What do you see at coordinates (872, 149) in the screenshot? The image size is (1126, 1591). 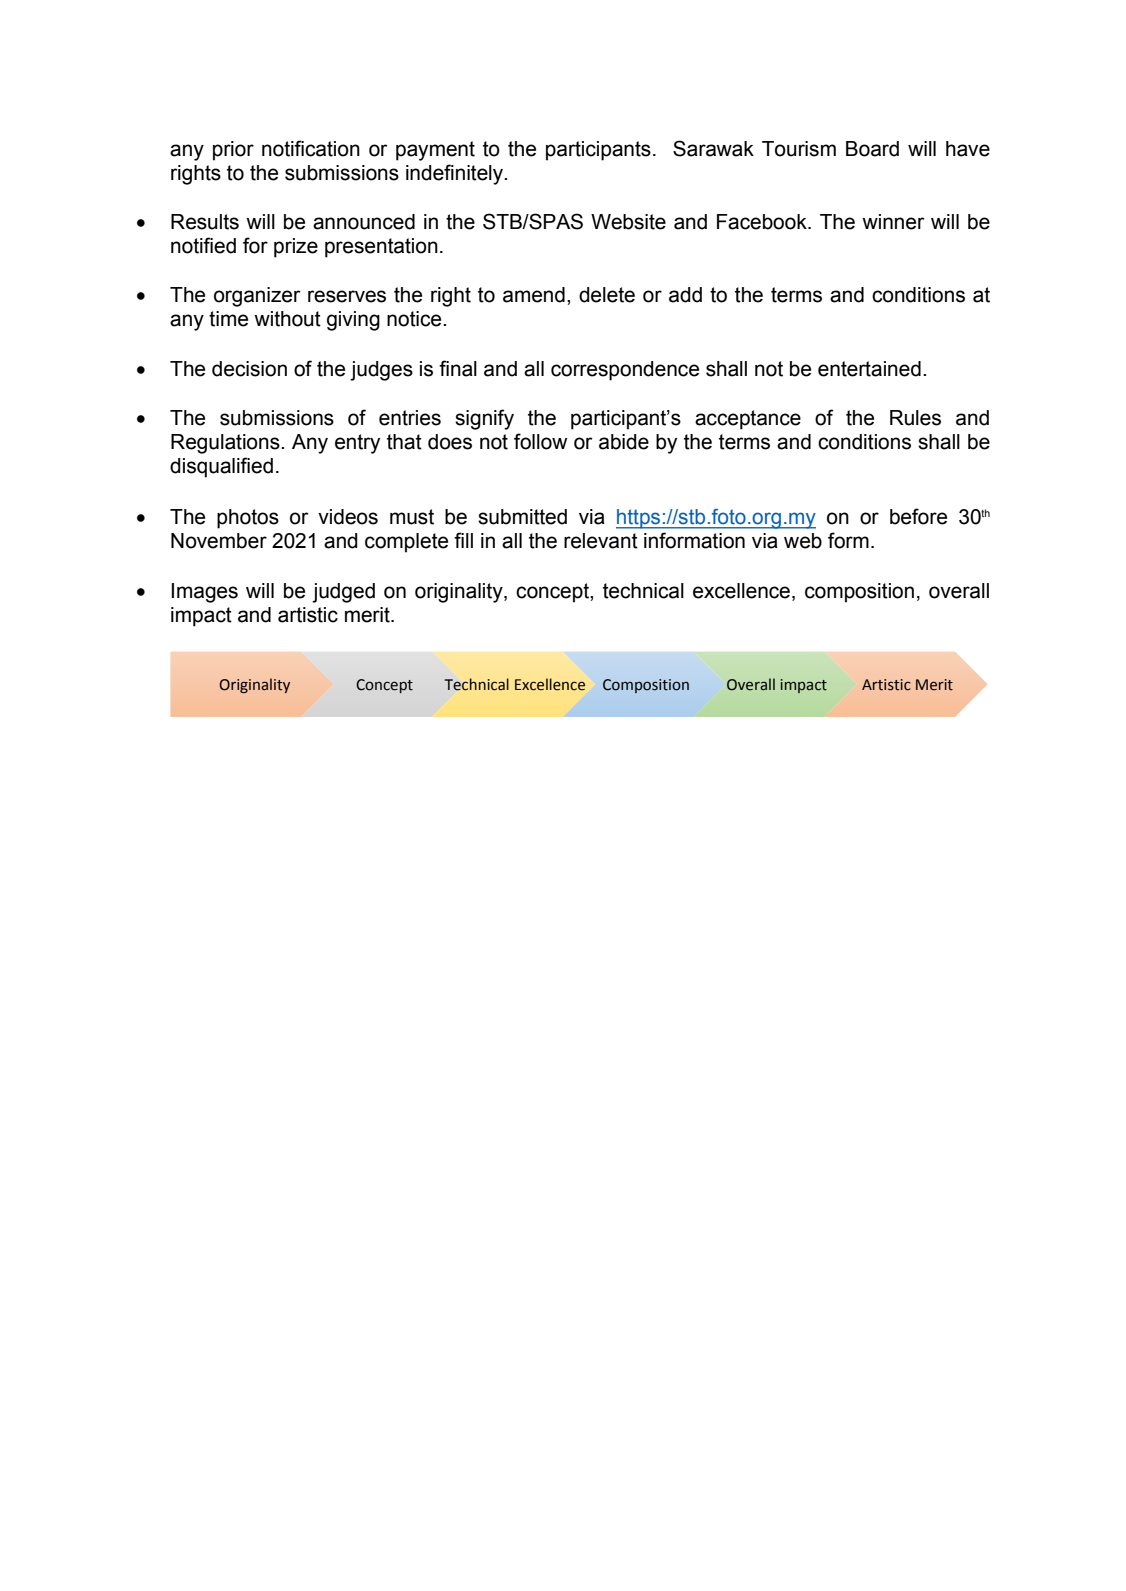 I see `Board` at bounding box center [872, 149].
